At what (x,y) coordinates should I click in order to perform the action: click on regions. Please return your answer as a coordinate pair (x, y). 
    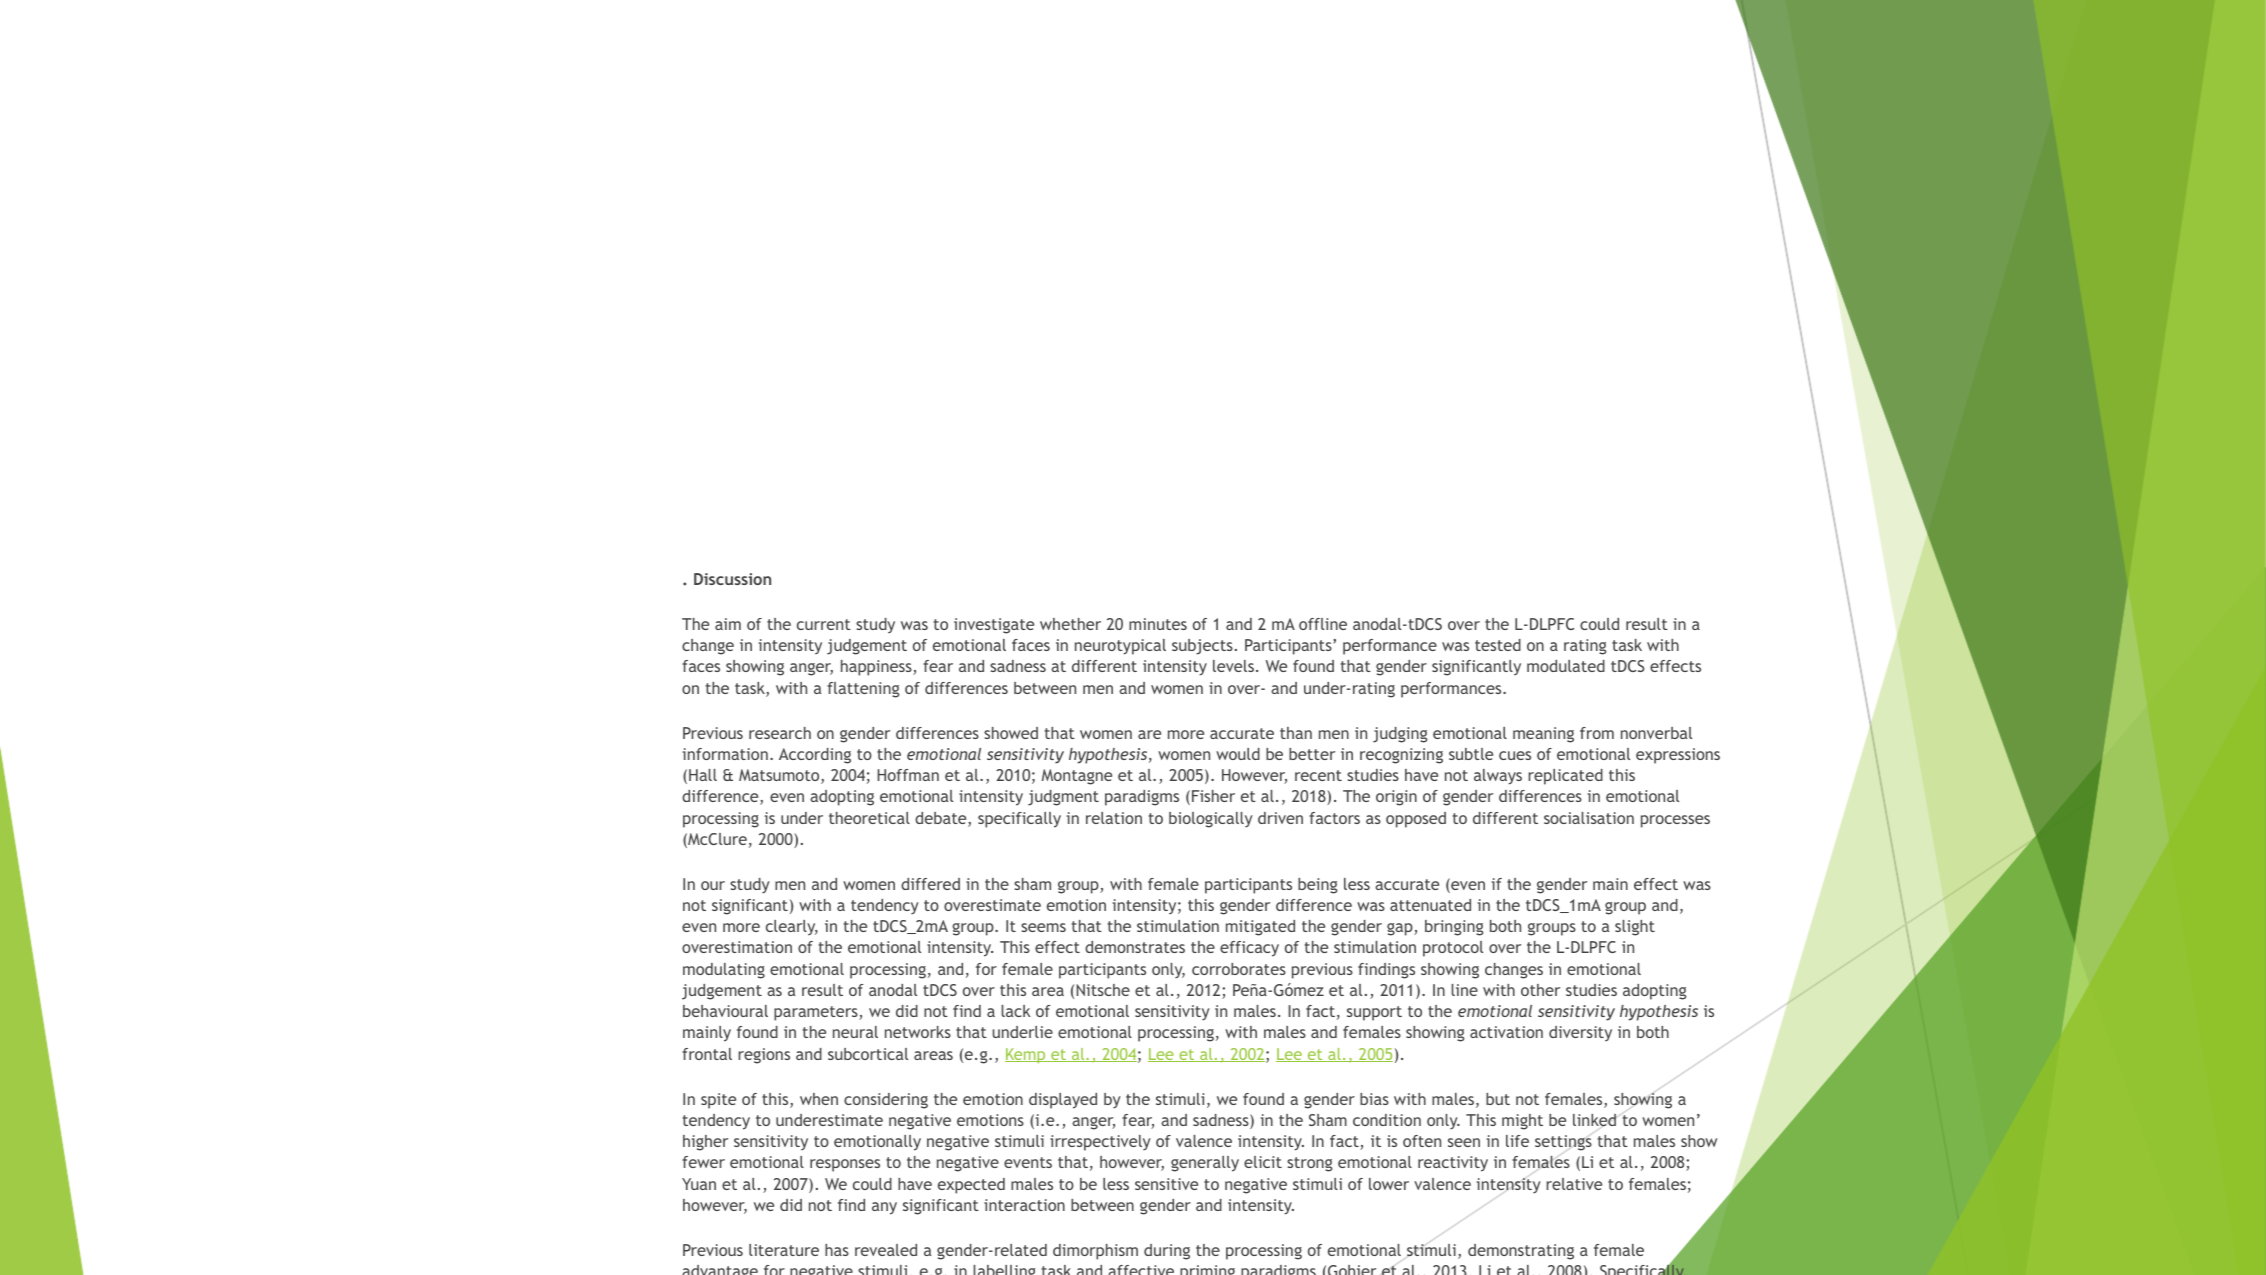
    Looking at the image, I should click on (764, 1056).
